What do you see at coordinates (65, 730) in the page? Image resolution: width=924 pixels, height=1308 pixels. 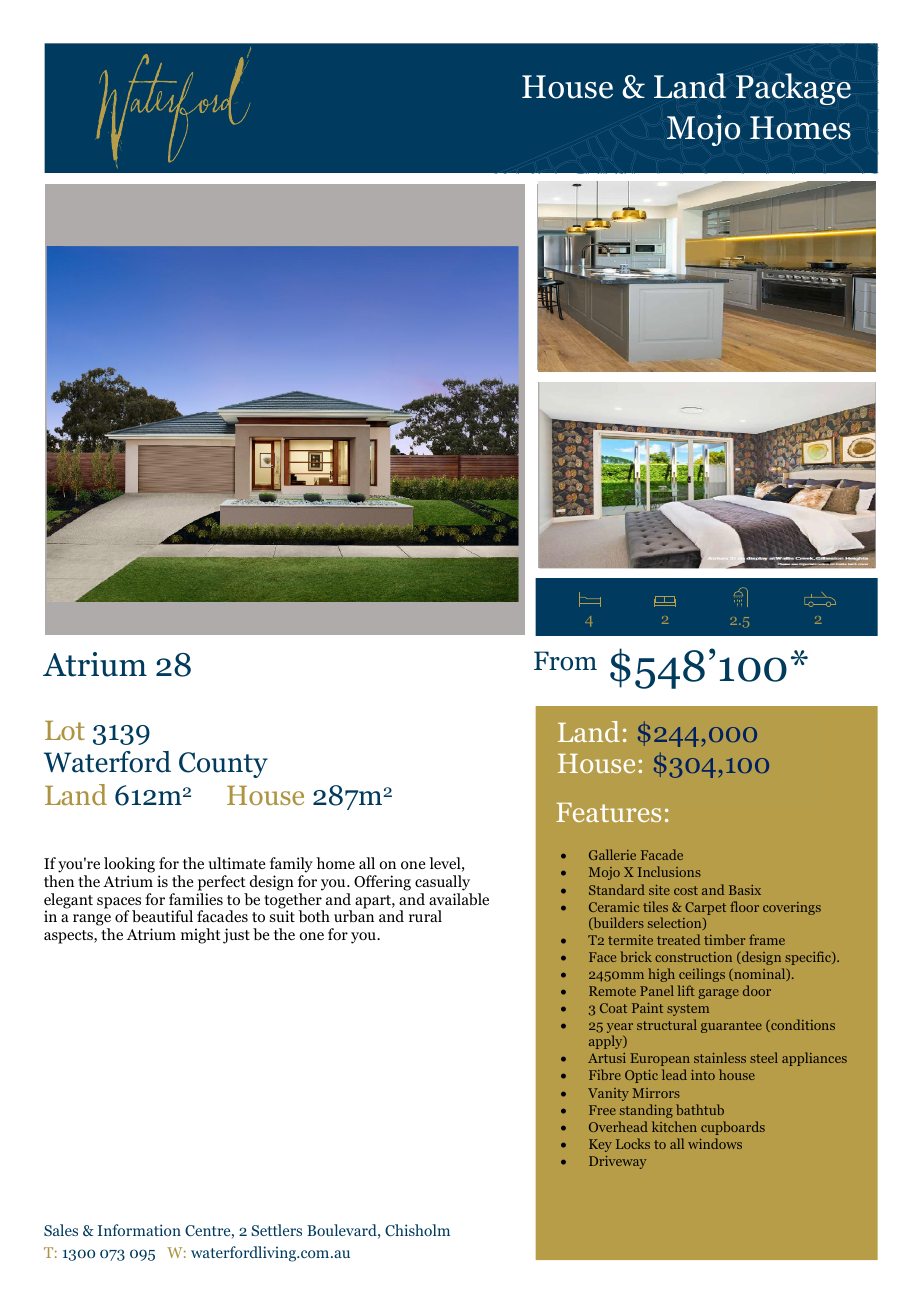 I see `Lot` at bounding box center [65, 730].
